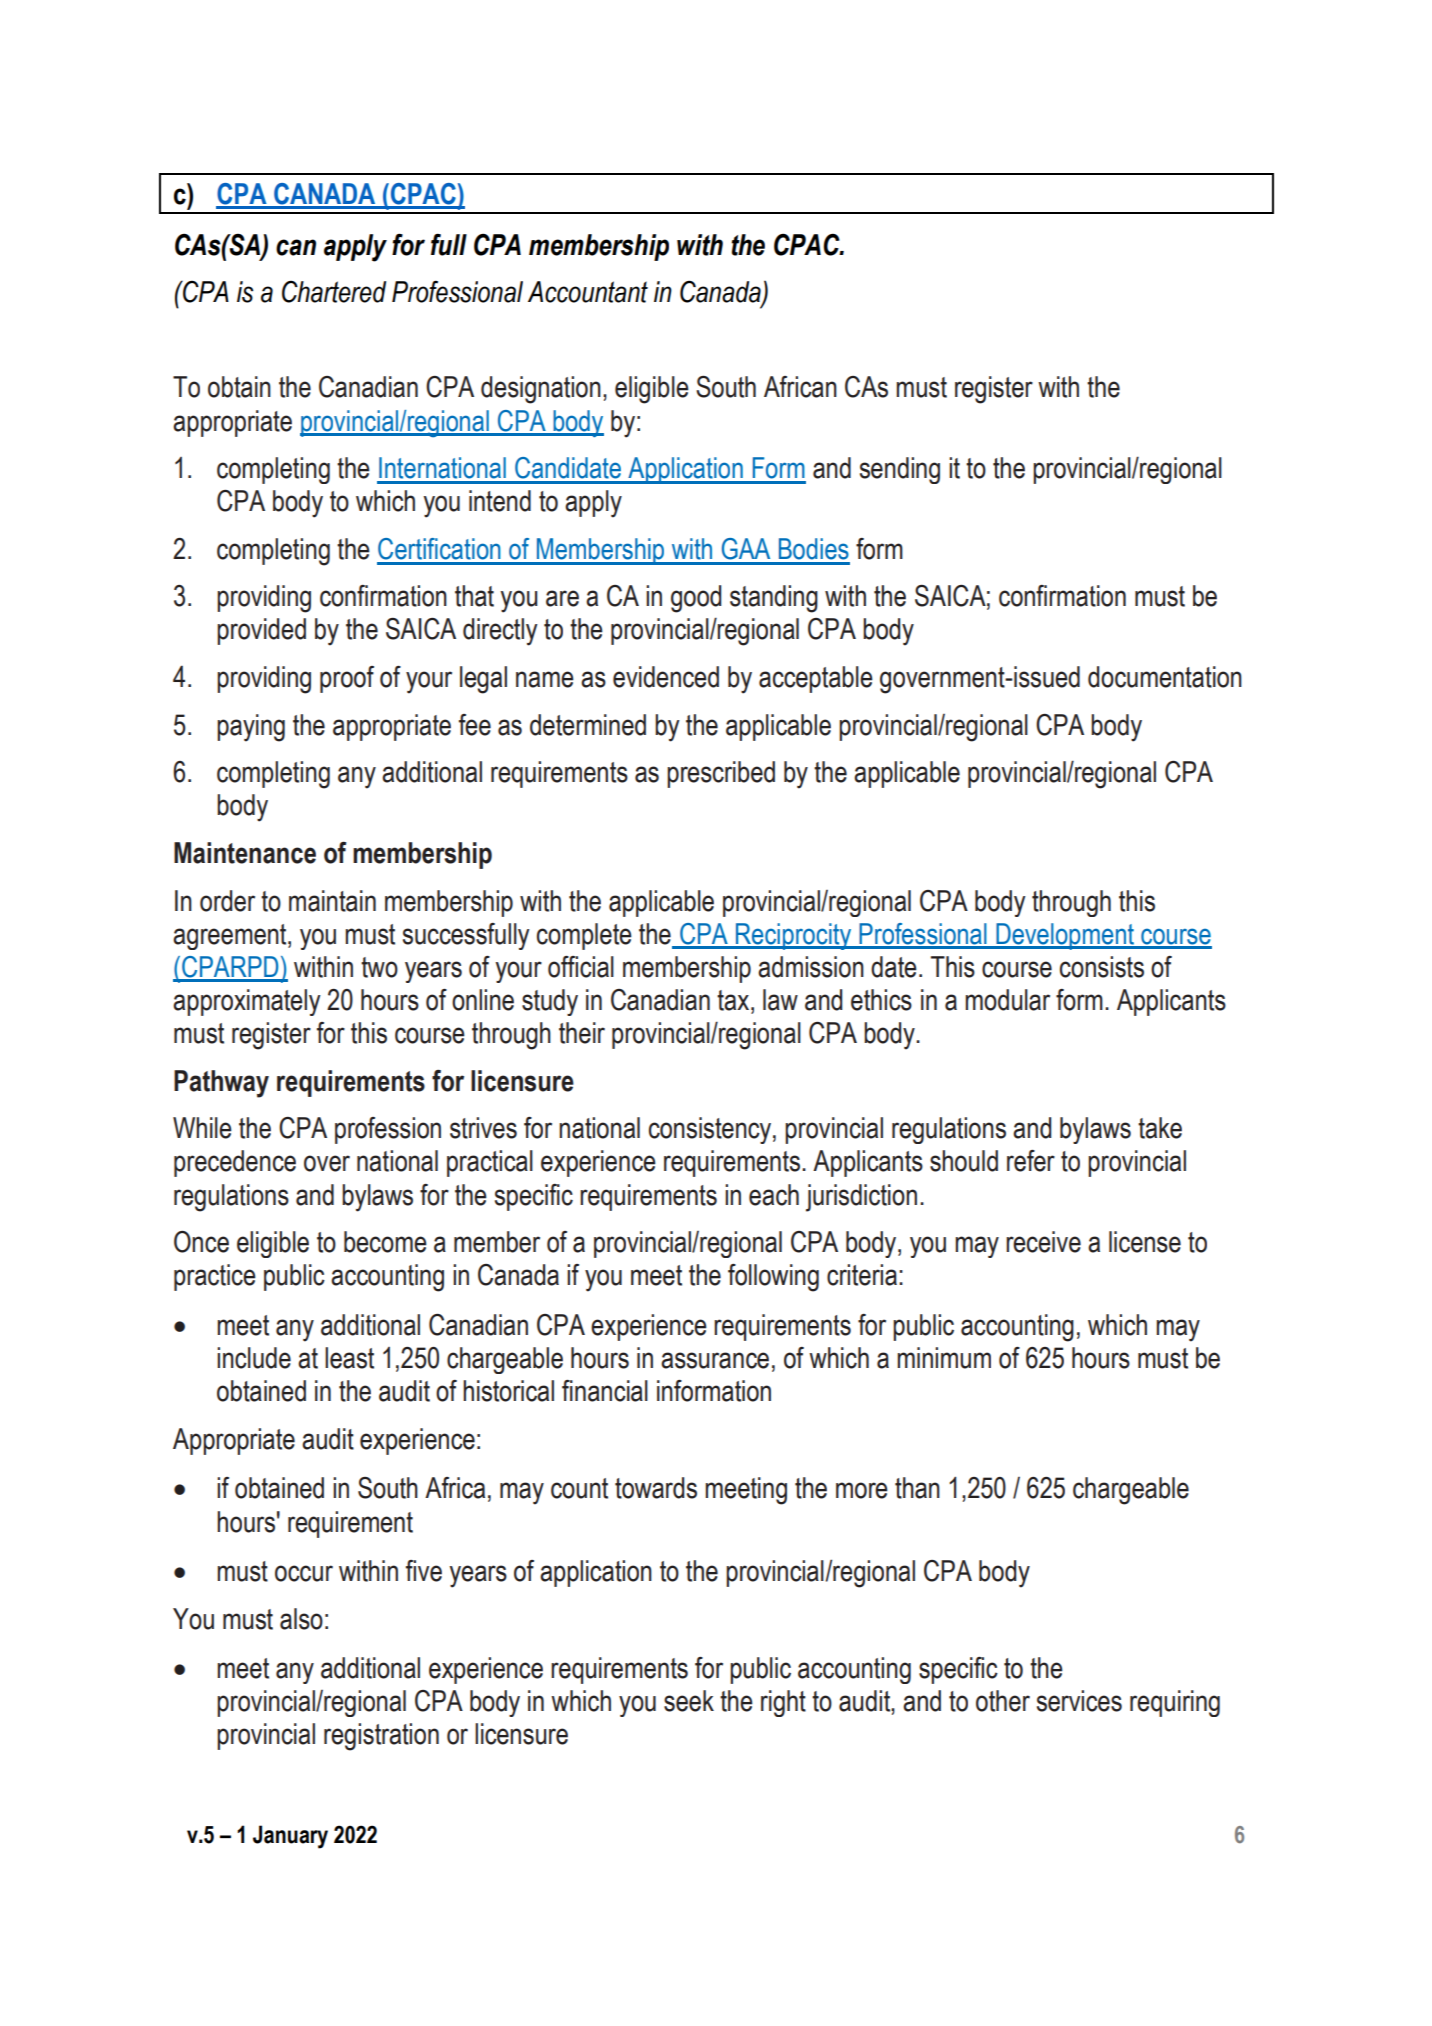 The width and height of the screenshot is (1432, 2026). I want to click on their, so click(582, 1033).
